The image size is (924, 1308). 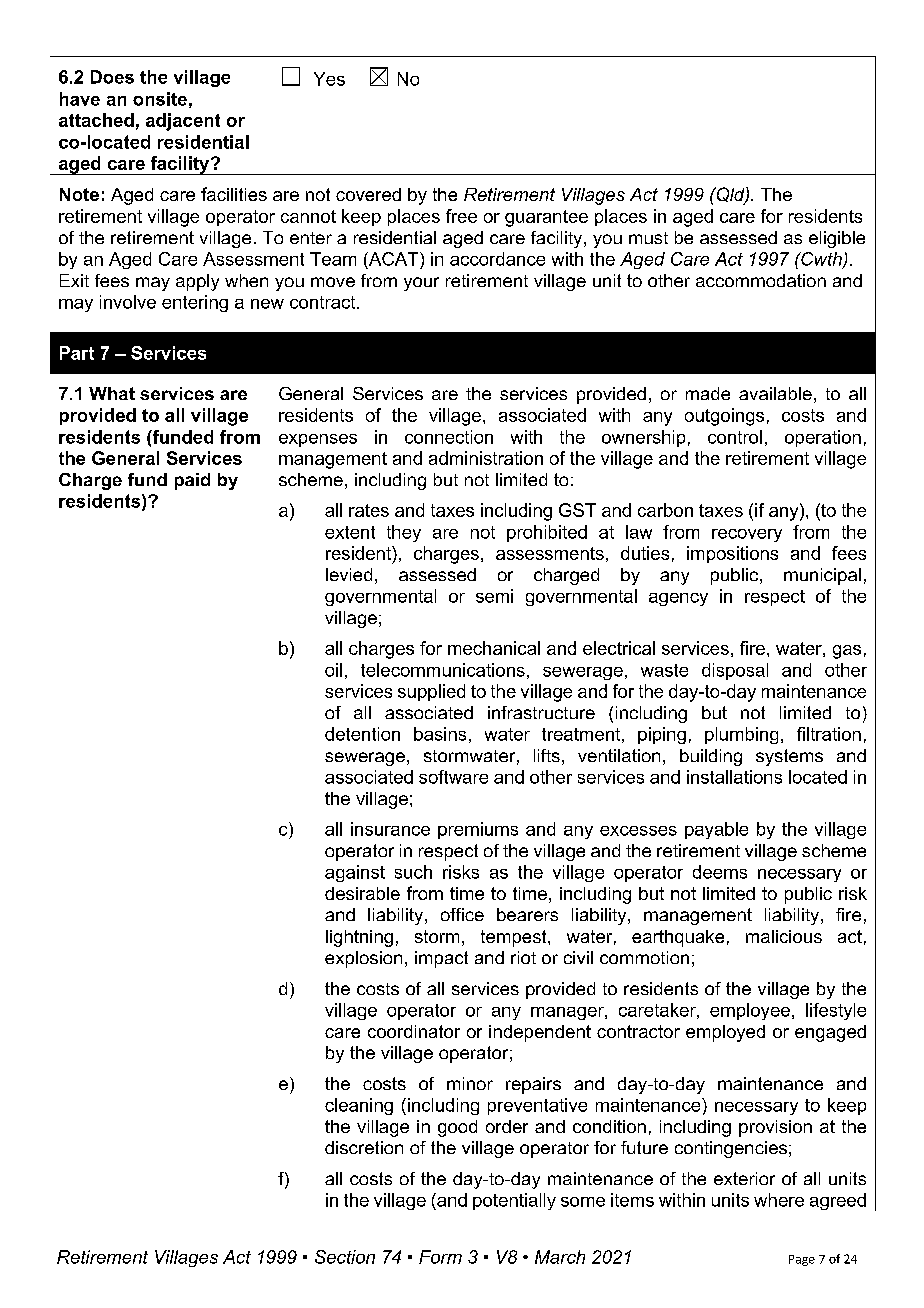 What do you see at coordinates (461, 216) in the document?
I see `free` at bounding box center [461, 216].
